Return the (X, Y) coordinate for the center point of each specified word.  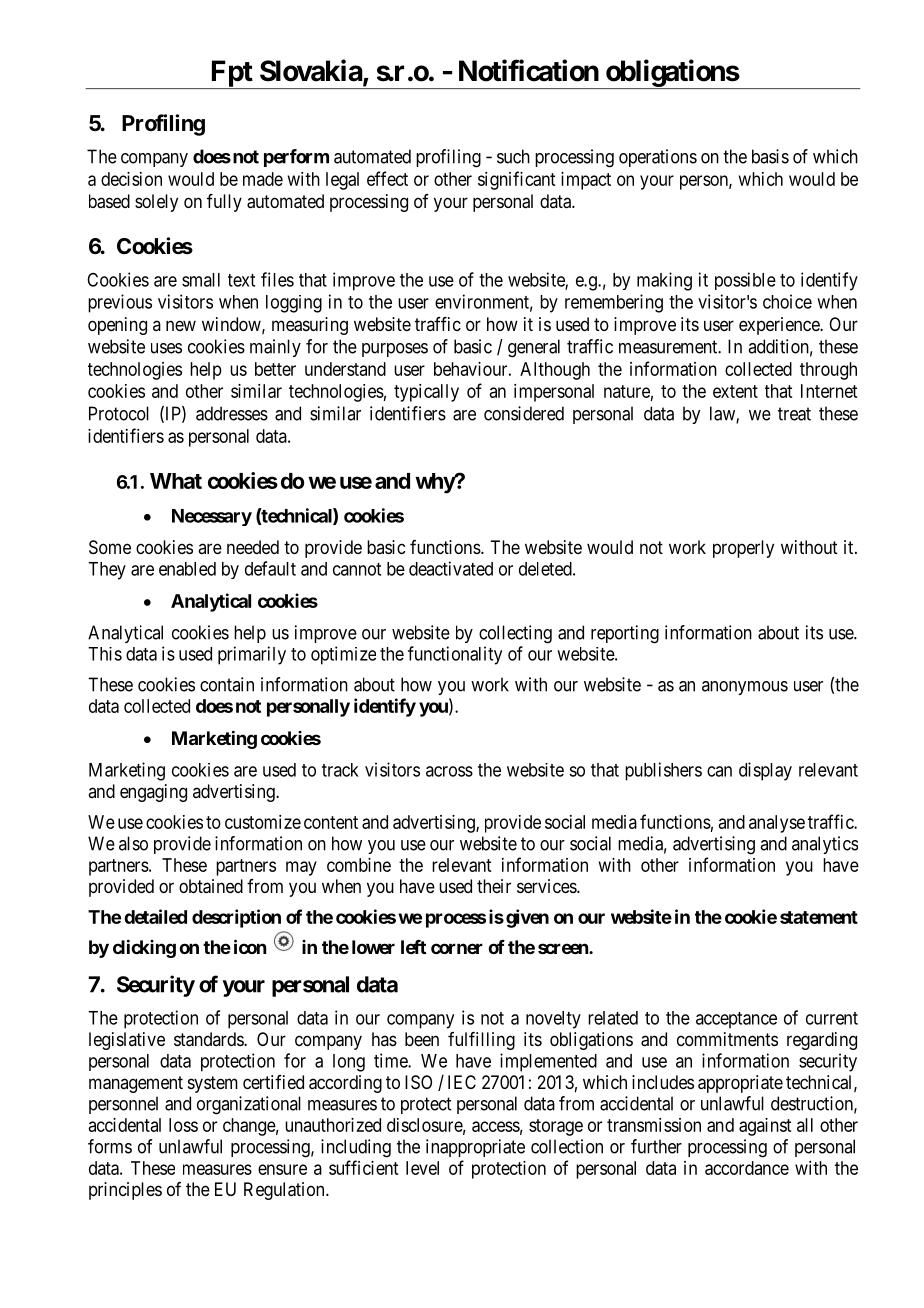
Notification (529, 70)
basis (770, 156)
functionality (455, 655)
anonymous (745, 688)
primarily (252, 655)
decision (131, 179)
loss (183, 1125)
